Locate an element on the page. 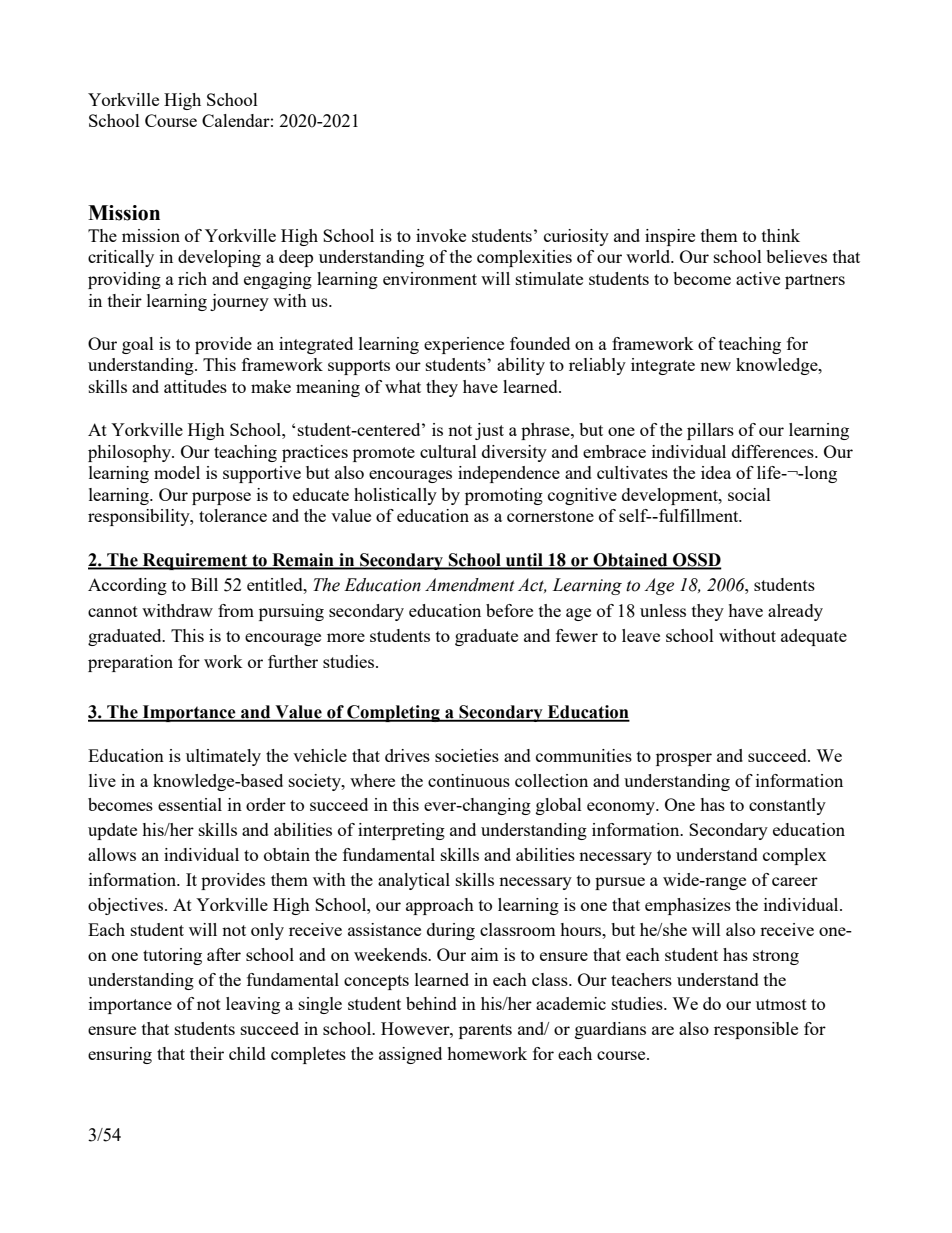 This image has height=1233, width=952. continuous is located at coordinates (469, 780).
